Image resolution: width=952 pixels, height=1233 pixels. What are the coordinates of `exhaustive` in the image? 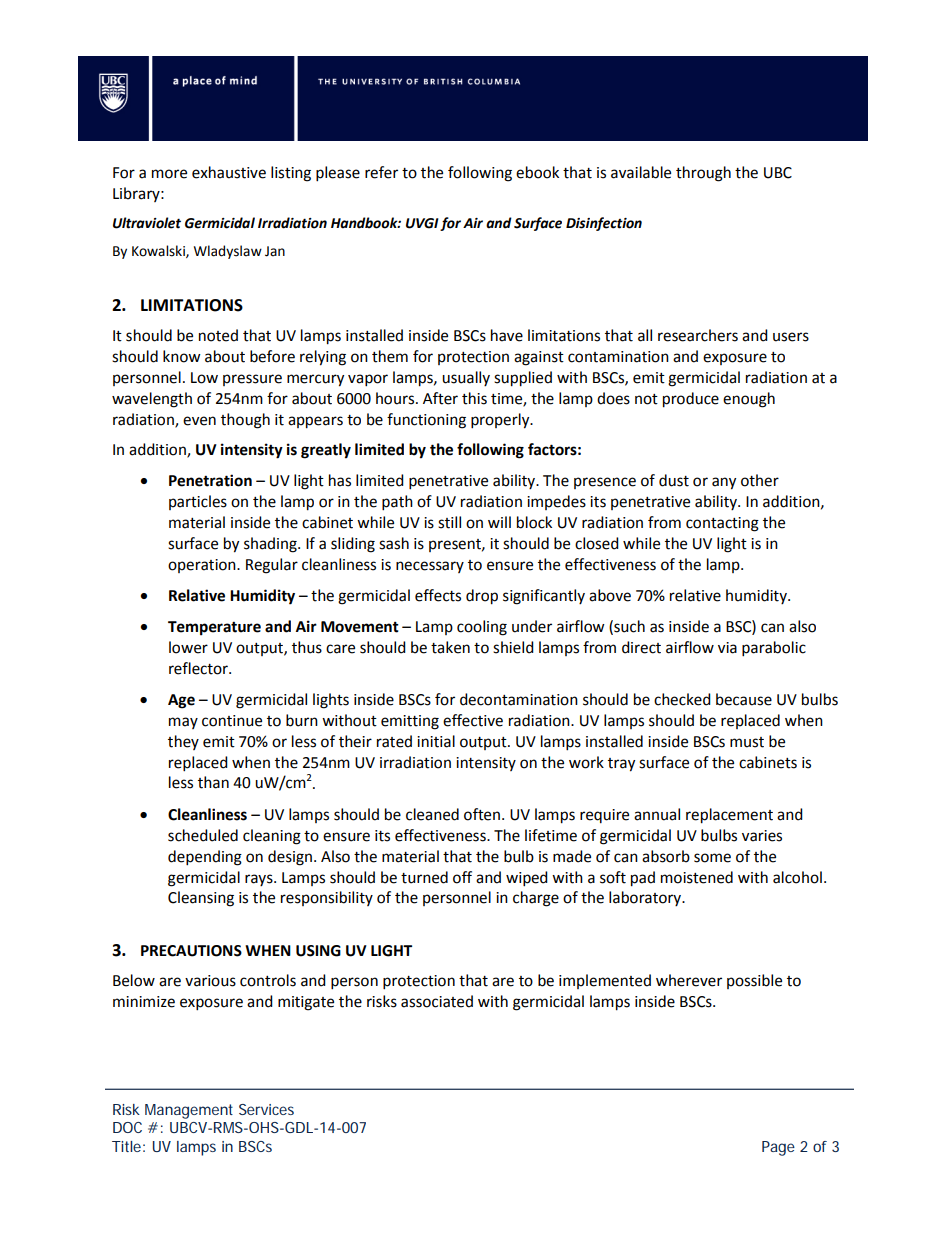 It's located at (229, 172).
